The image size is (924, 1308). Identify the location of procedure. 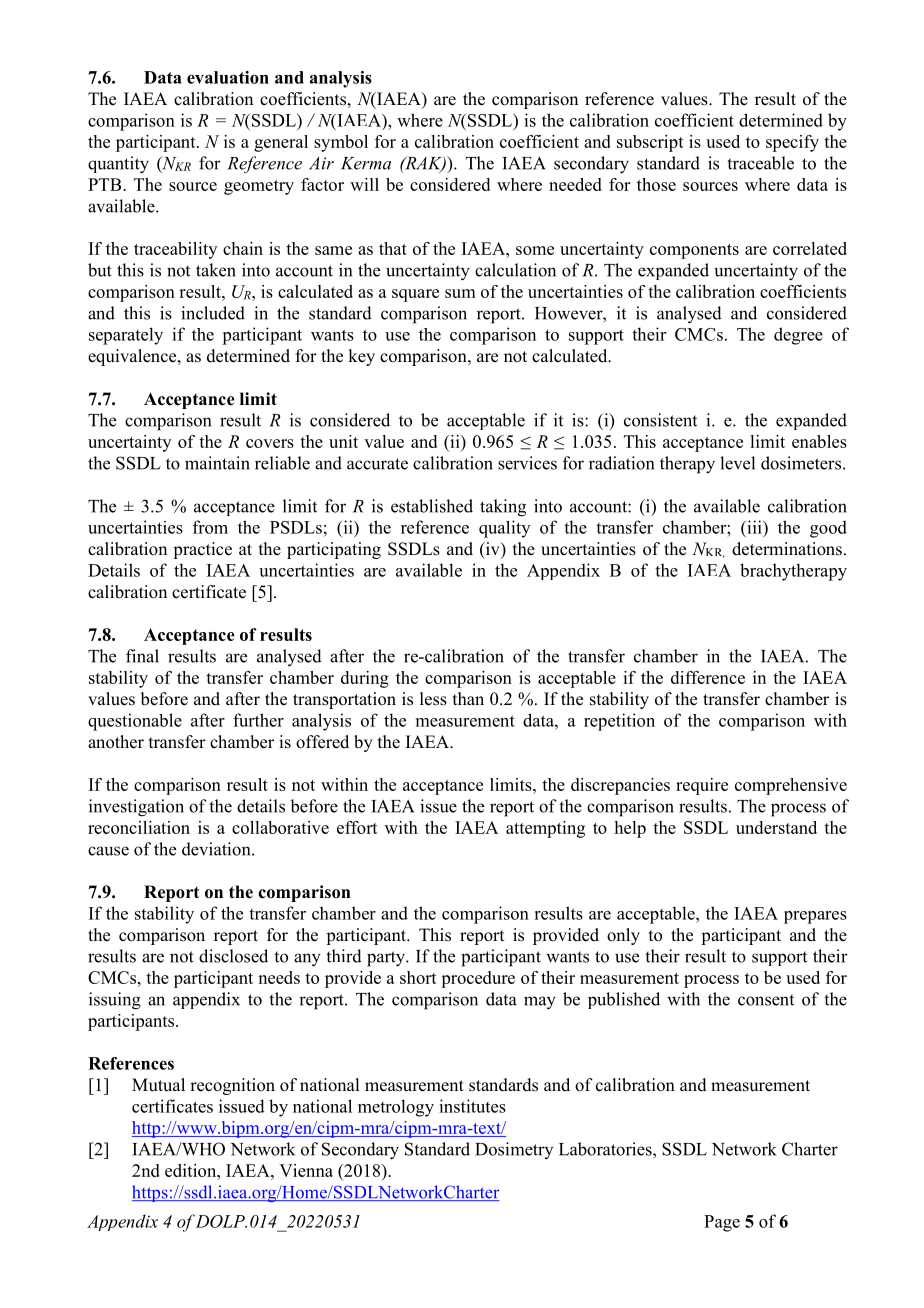
(478, 979).
